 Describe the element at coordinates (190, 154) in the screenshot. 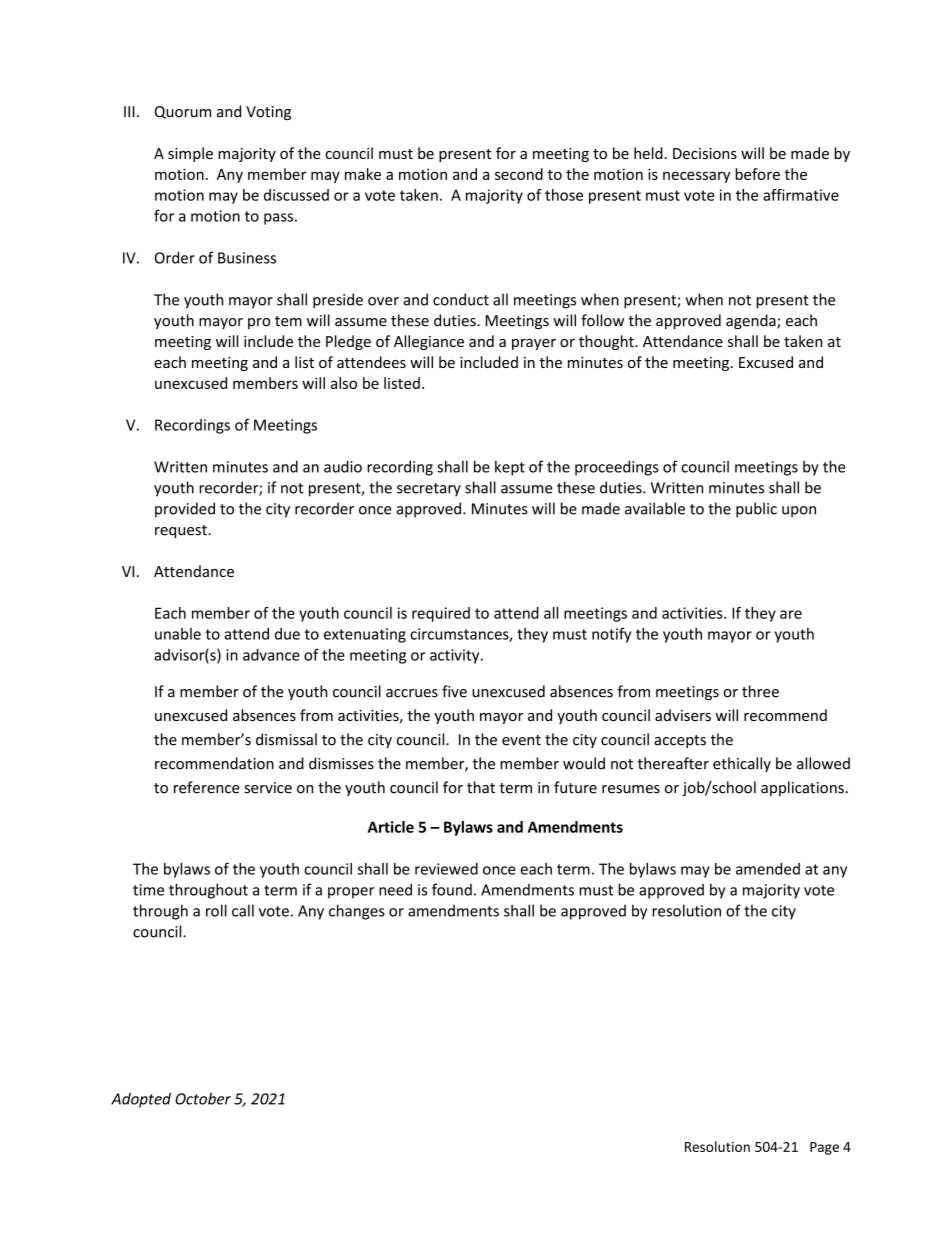

I see `simple` at that location.
